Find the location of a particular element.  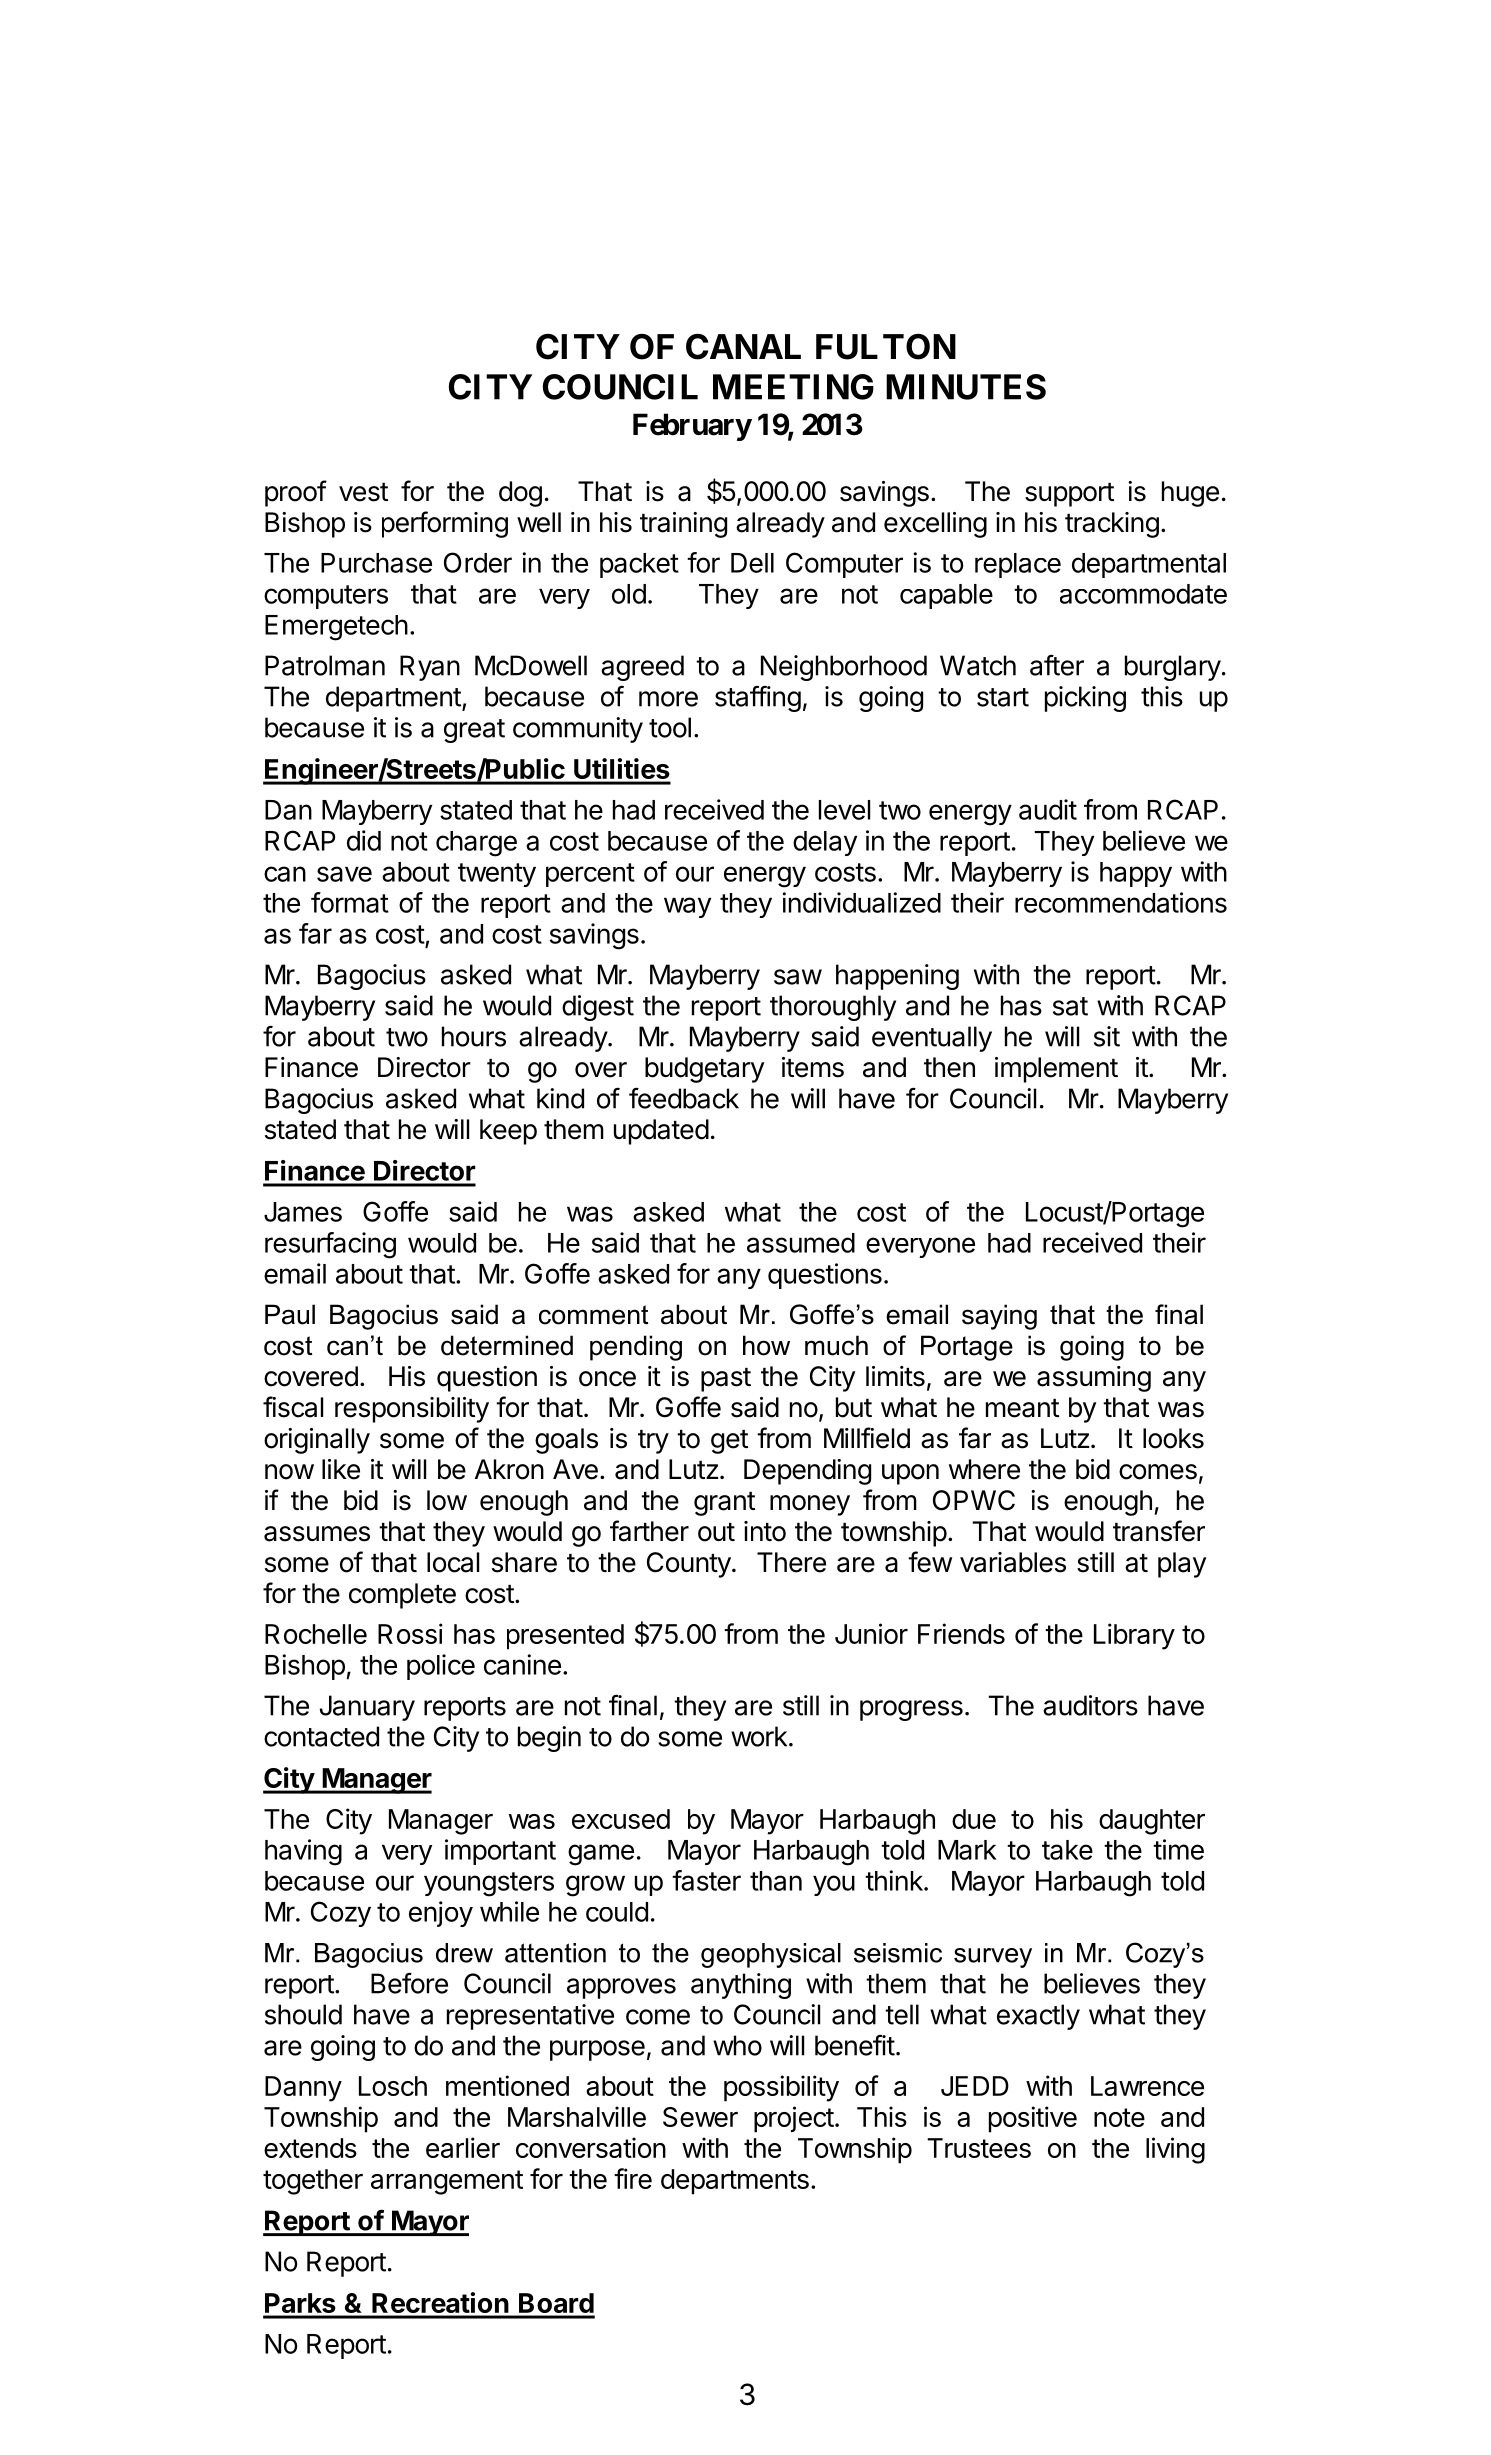

saying is located at coordinates (999, 1317).
